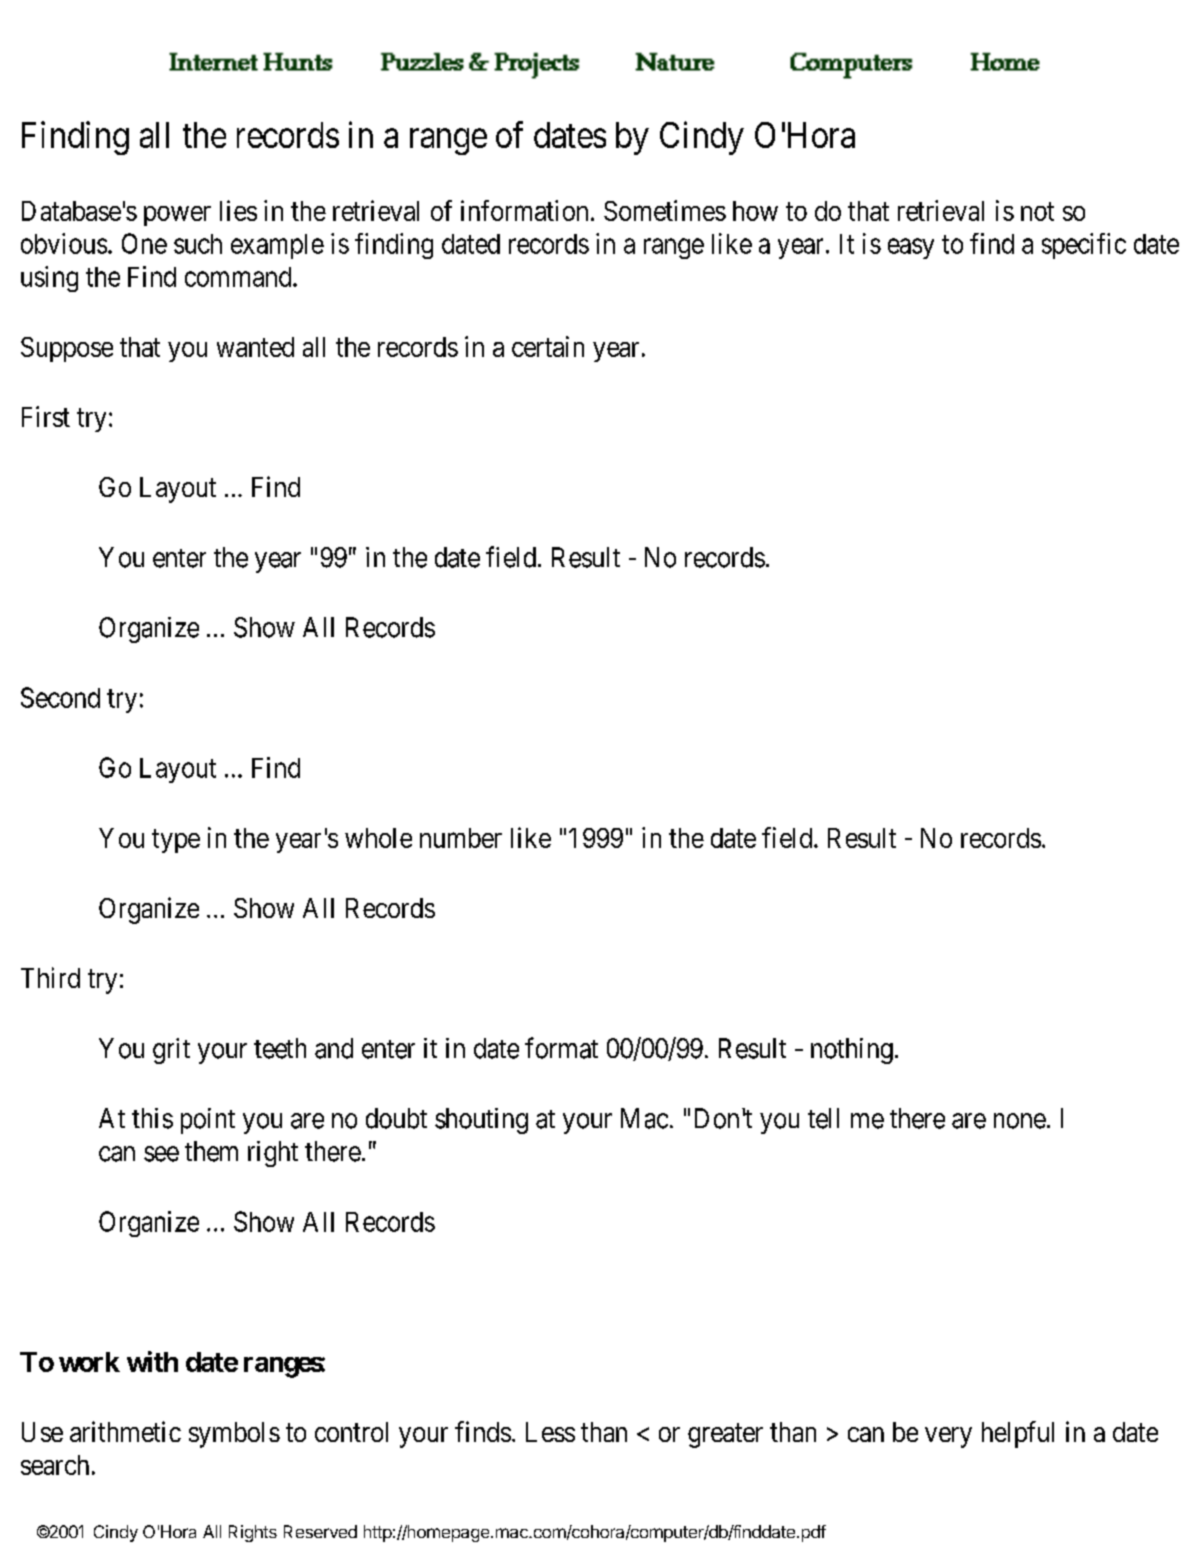 This image has width=1199, height=1552. What do you see at coordinates (1084, 246) in the image?
I see `specific` at bounding box center [1084, 246].
